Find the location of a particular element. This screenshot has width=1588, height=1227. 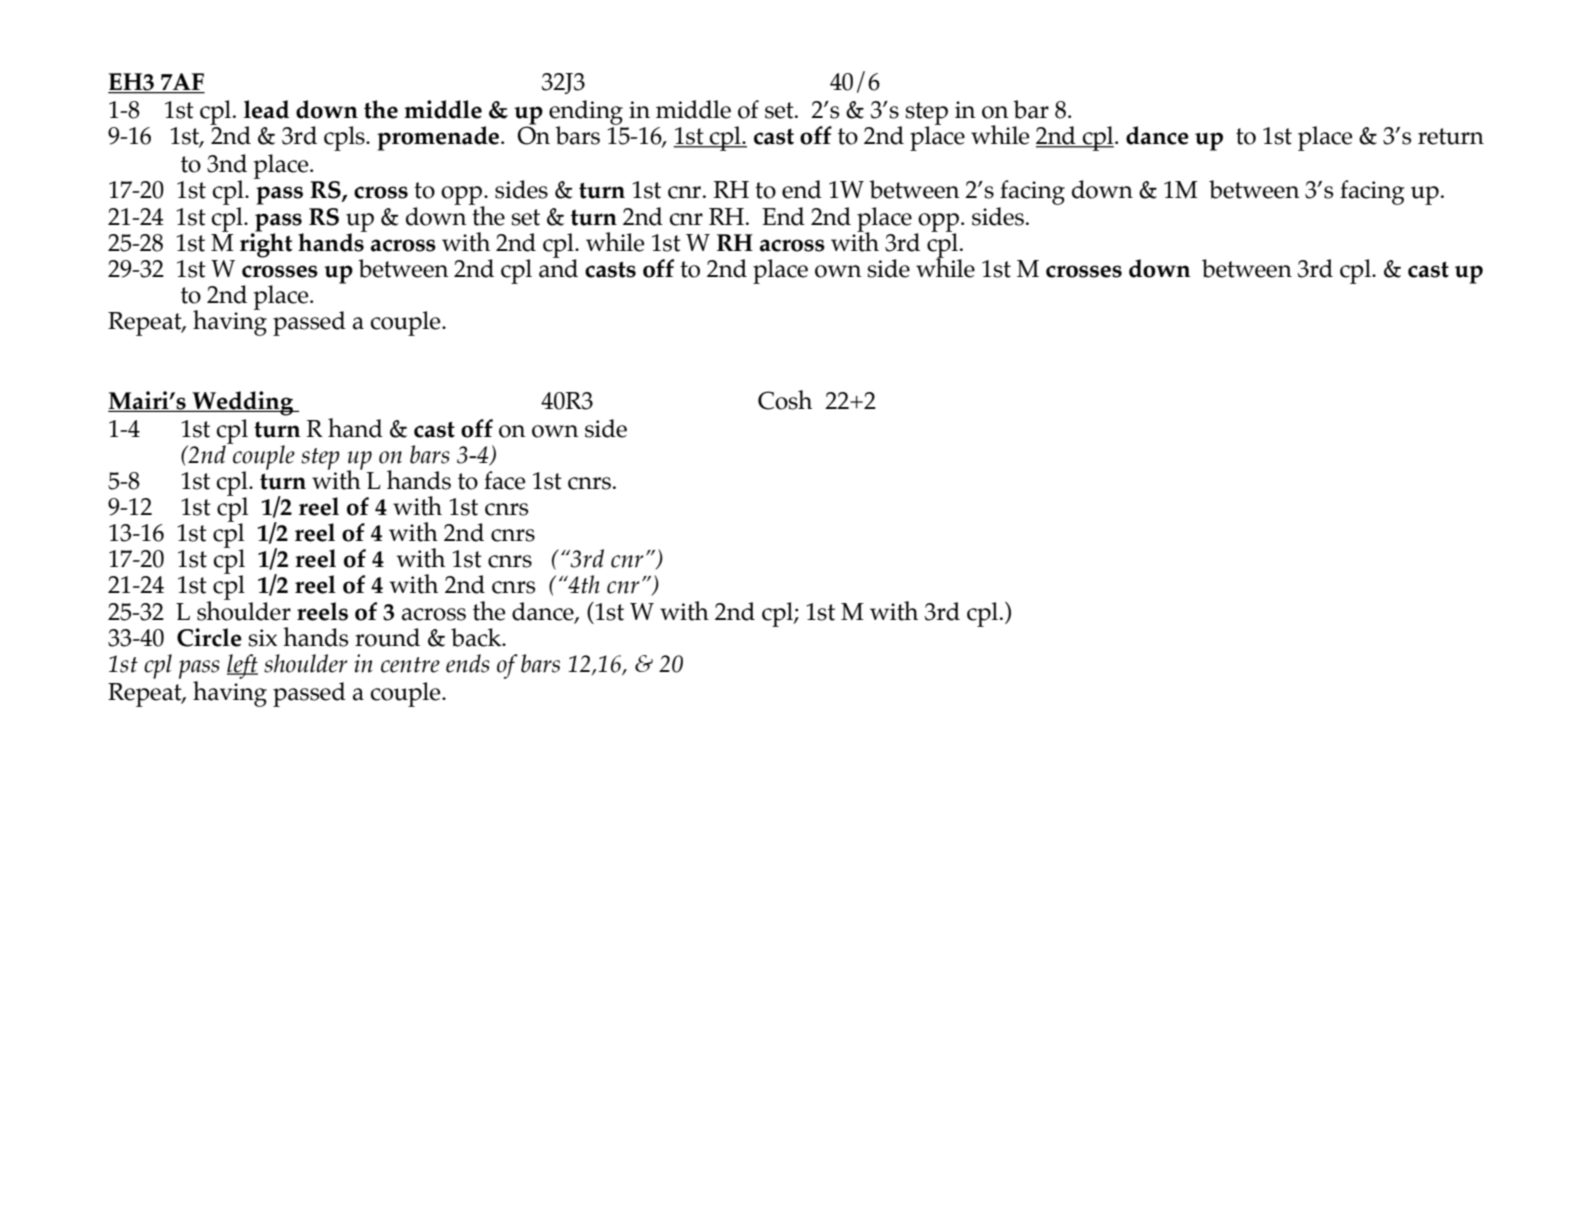

six is located at coordinates (263, 638).
